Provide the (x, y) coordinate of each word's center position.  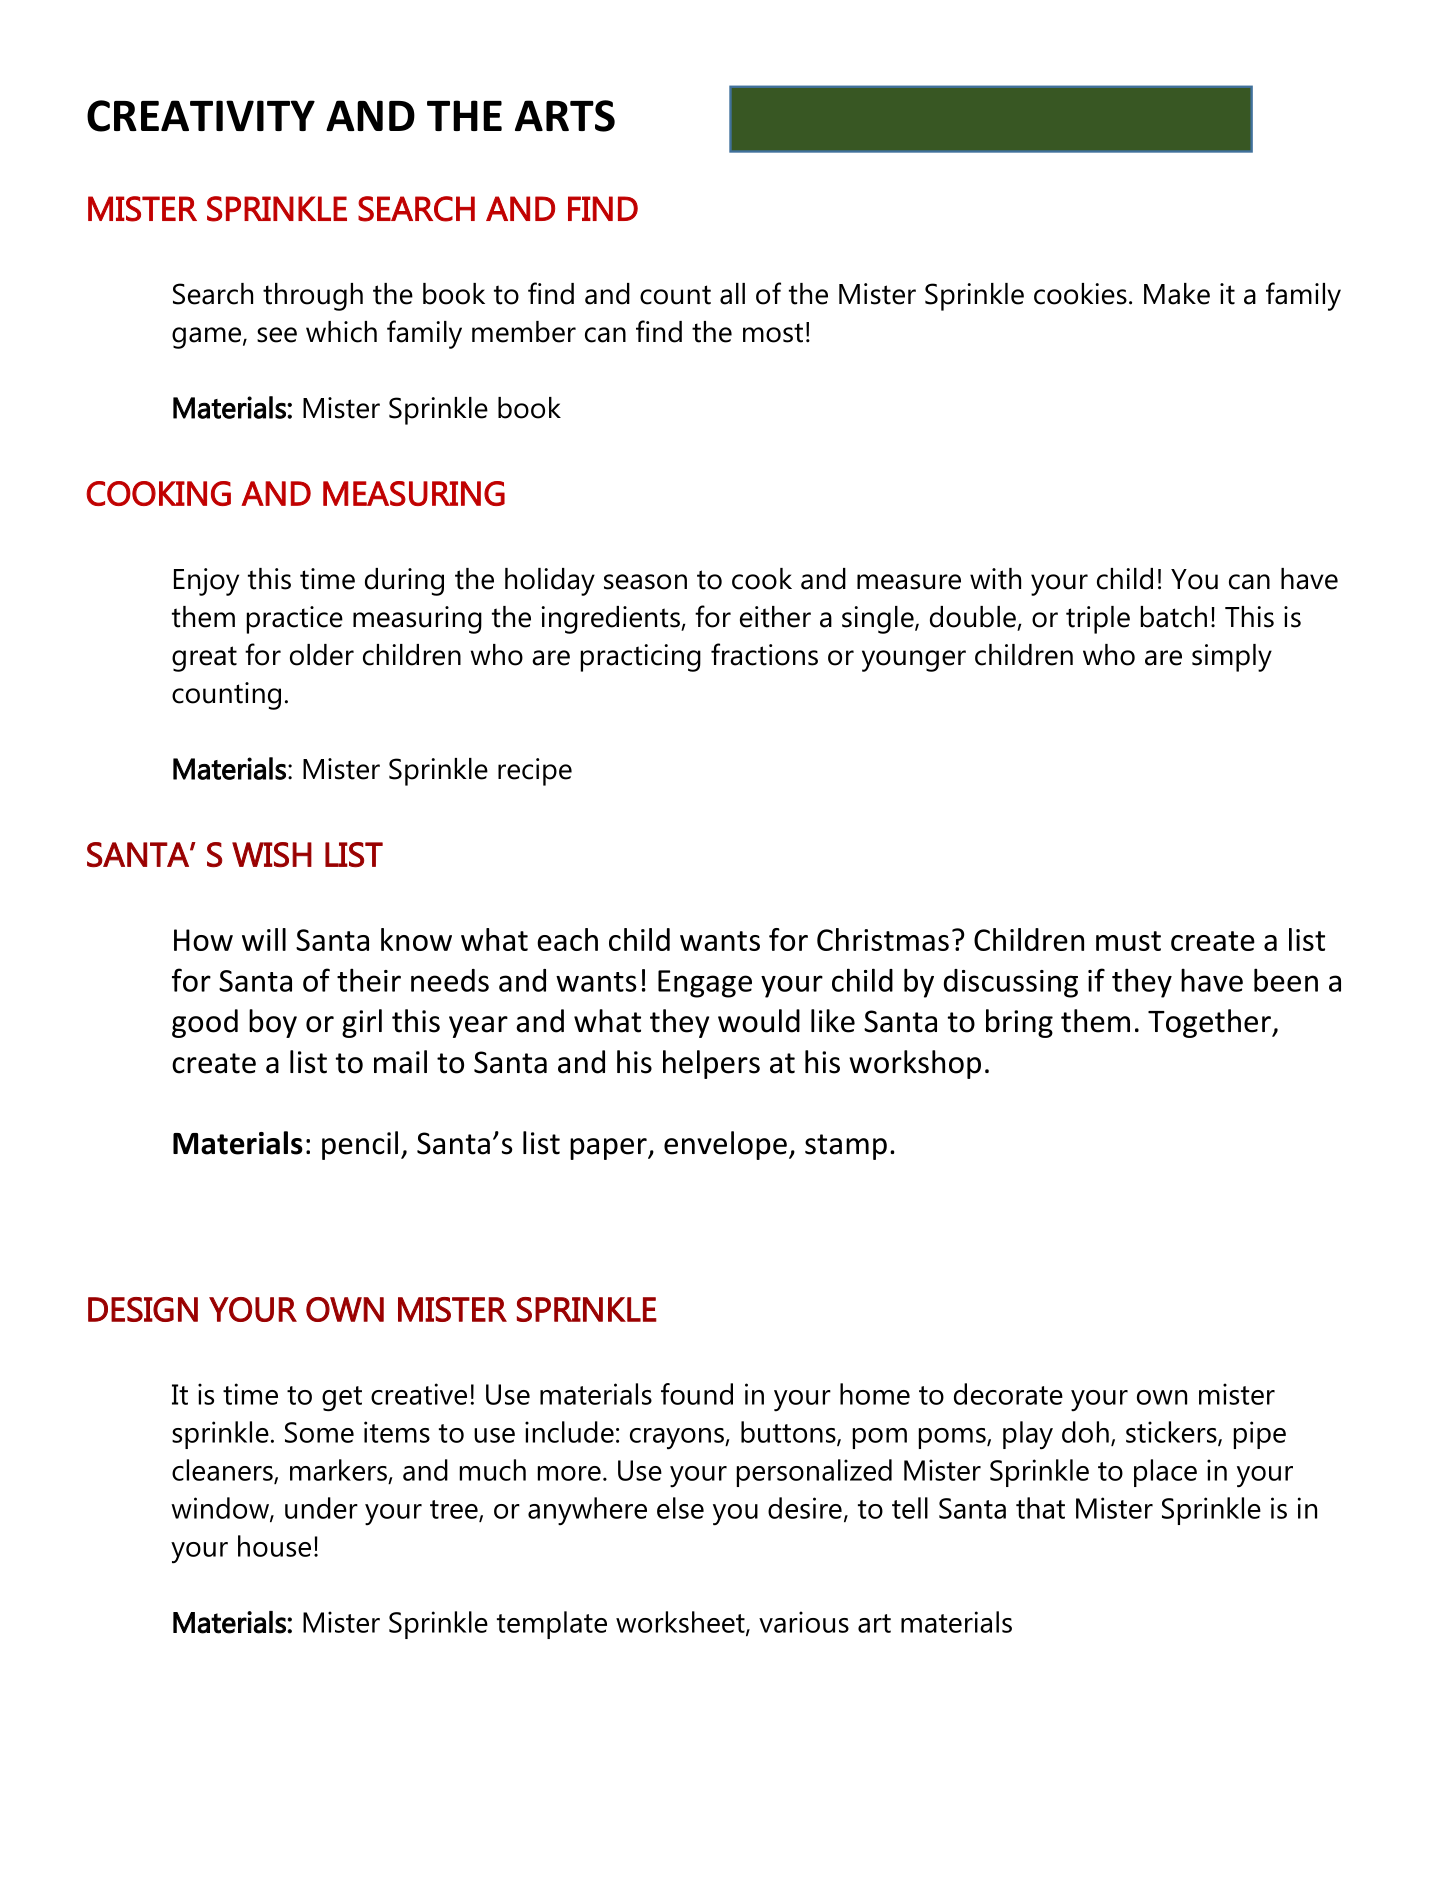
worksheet (681, 1623)
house (274, 1546)
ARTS (565, 116)
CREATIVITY (201, 116)
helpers (711, 1064)
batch (1174, 617)
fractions (764, 654)
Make (1177, 294)
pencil (360, 1145)
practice (295, 620)
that (1040, 1508)
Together (1210, 1023)
